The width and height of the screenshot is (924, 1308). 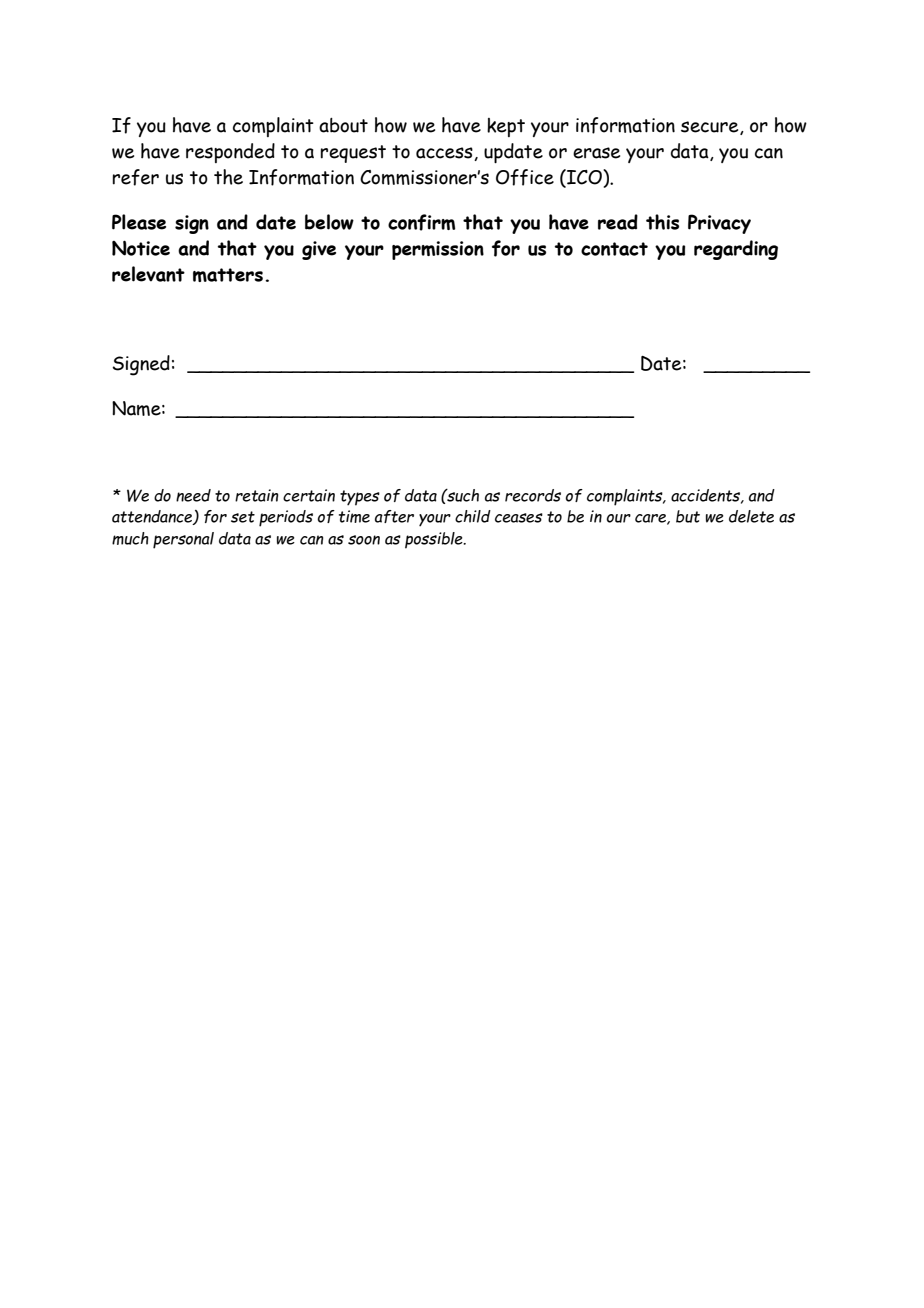 What do you see at coordinates (183, 540) in the screenshot?
I see `personal` at bounding box center [183, 540].
